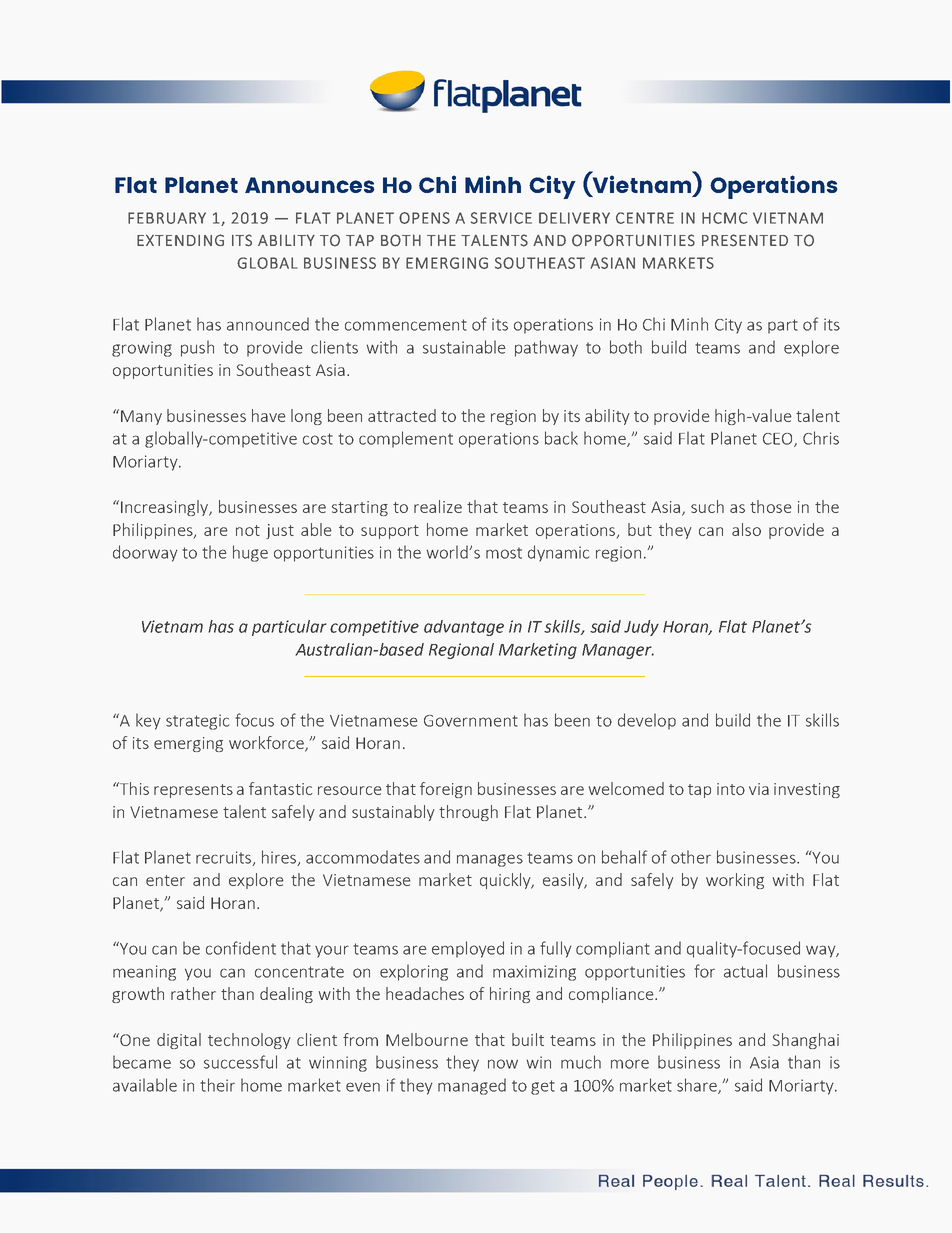 This screenshot has width=952, height=1233. What do you see at coordinates (240, 1062) in the screenshot?
I see `successful` at bounding box center [240, 1062].
